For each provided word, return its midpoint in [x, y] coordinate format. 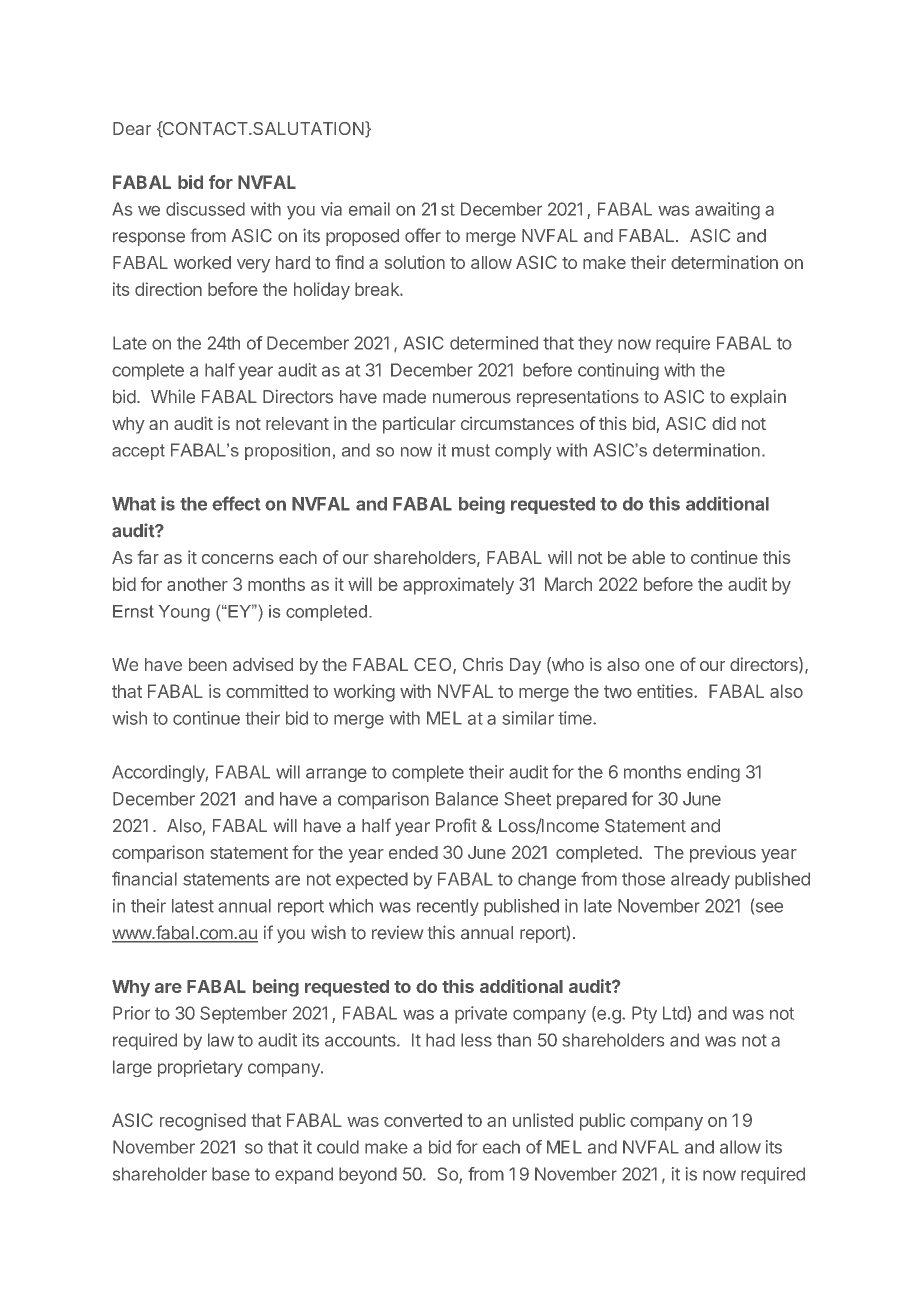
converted [423, 1120]
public [602, 1122]
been [208, 664]
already [700, 880]
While [173, 396]
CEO [434, 666]
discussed [205, 209]
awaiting [727, 211]
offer [423, 235]
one [659, 666]
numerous [472, 398]
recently [448, 907]
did [724, 423]
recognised [203, 1122]
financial [144, 878]
